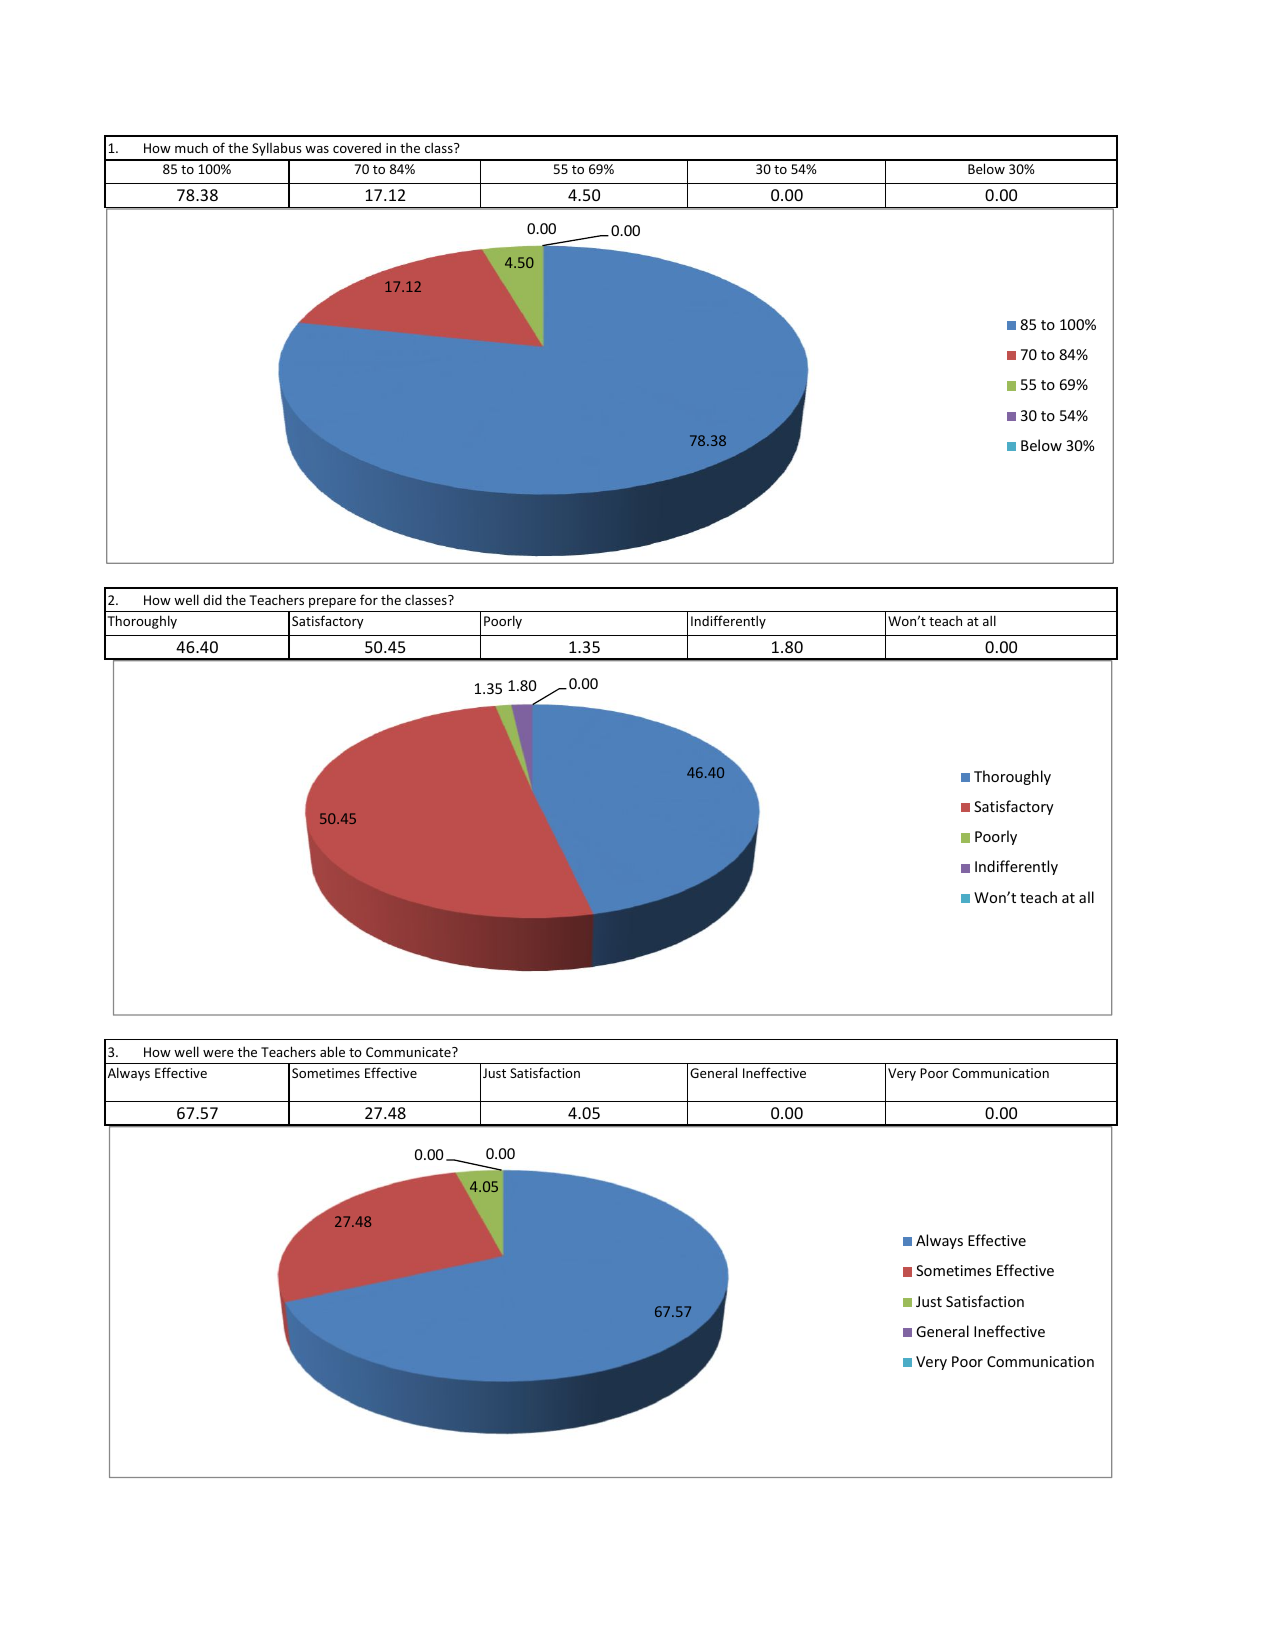  Describe the element at coordinates (218, 1053) in the screenshot. I see `were` at that location.
